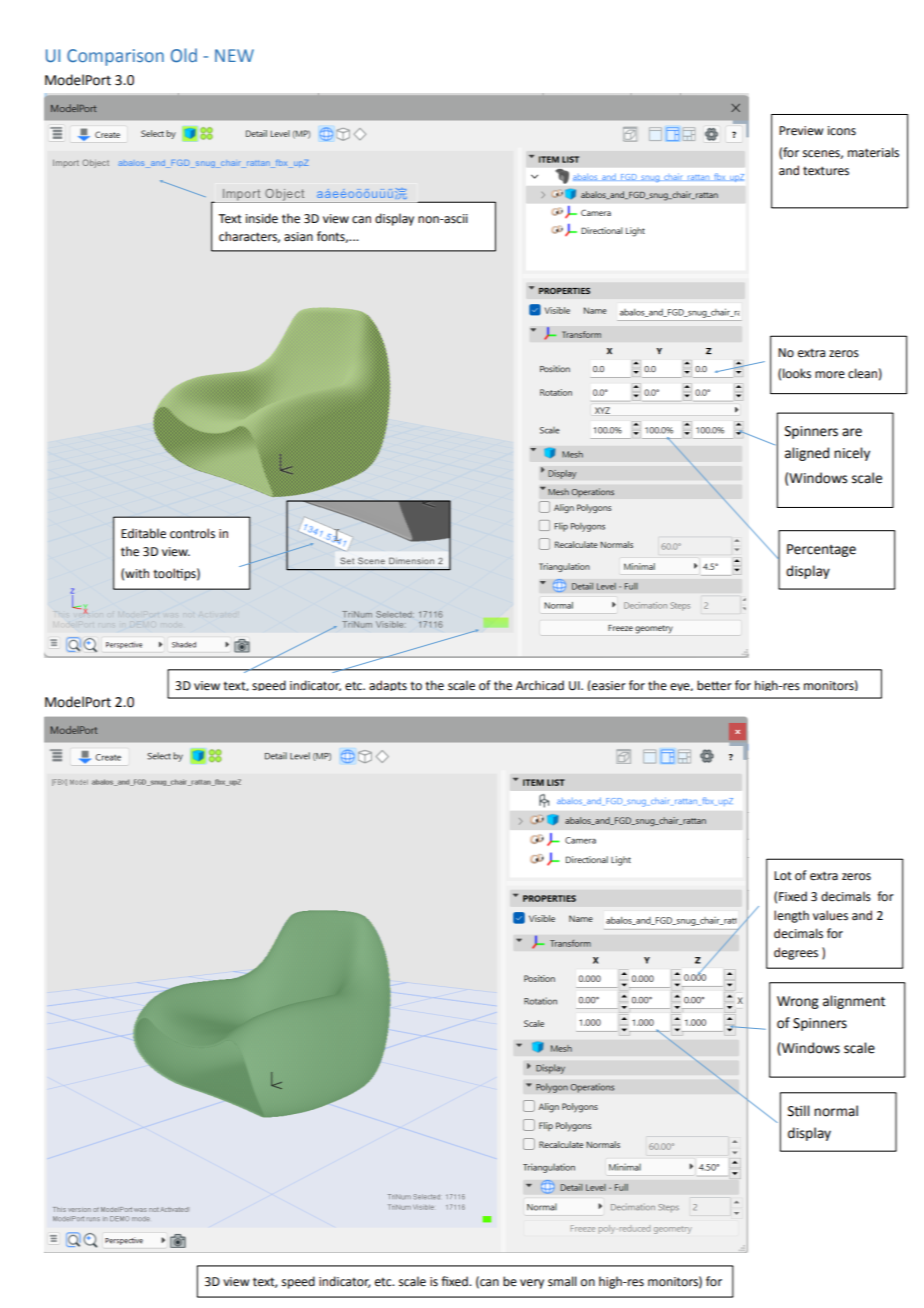 The width and height of the document is (924, 1308). What do you see at coordinates (388, 685) in the document?
I see `adapts` at bounding box center [388, 685].
